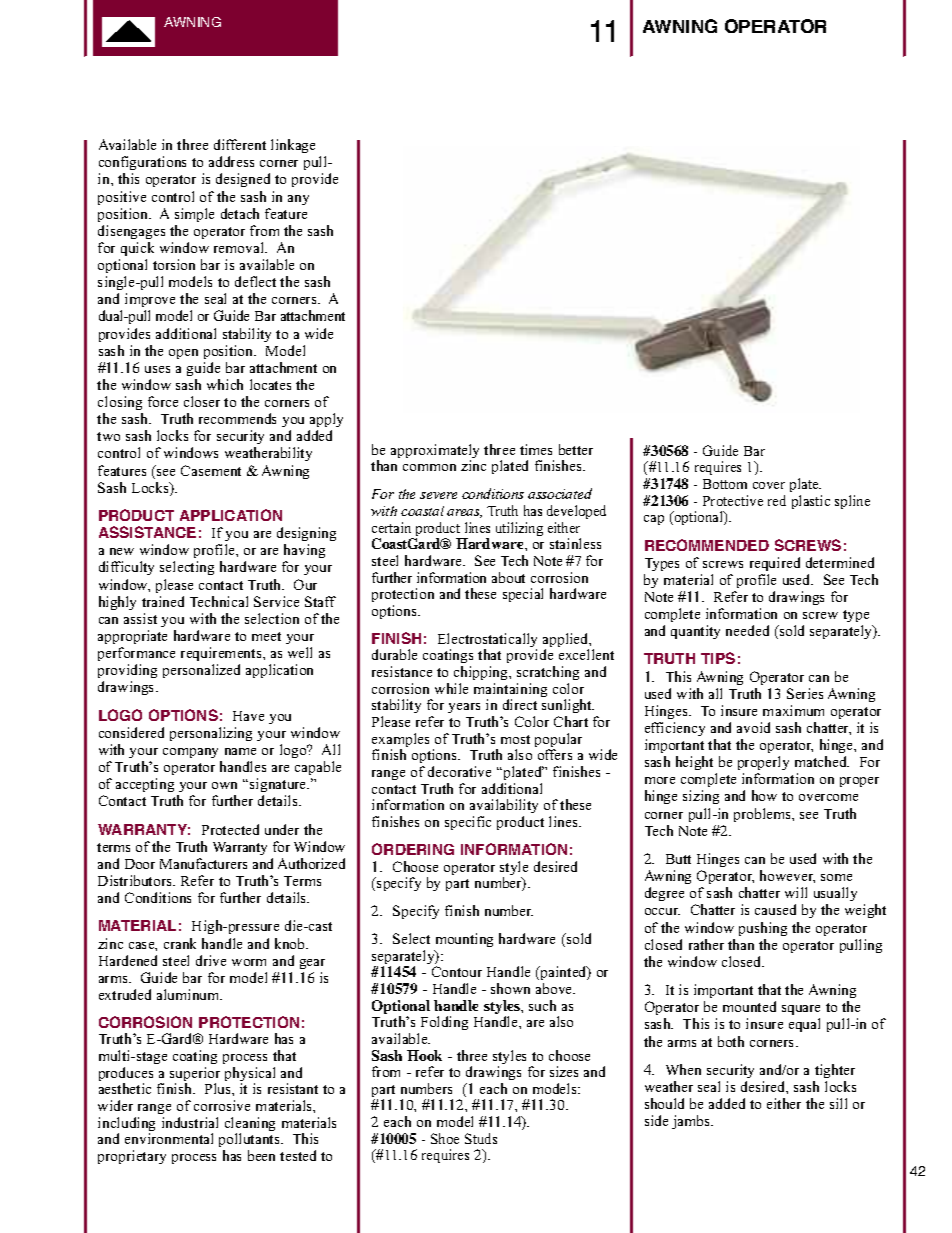 The image size is (952, 1233). Describe the element at coordinates (747, 630) in the screenshot. I see `needed` at that location.
